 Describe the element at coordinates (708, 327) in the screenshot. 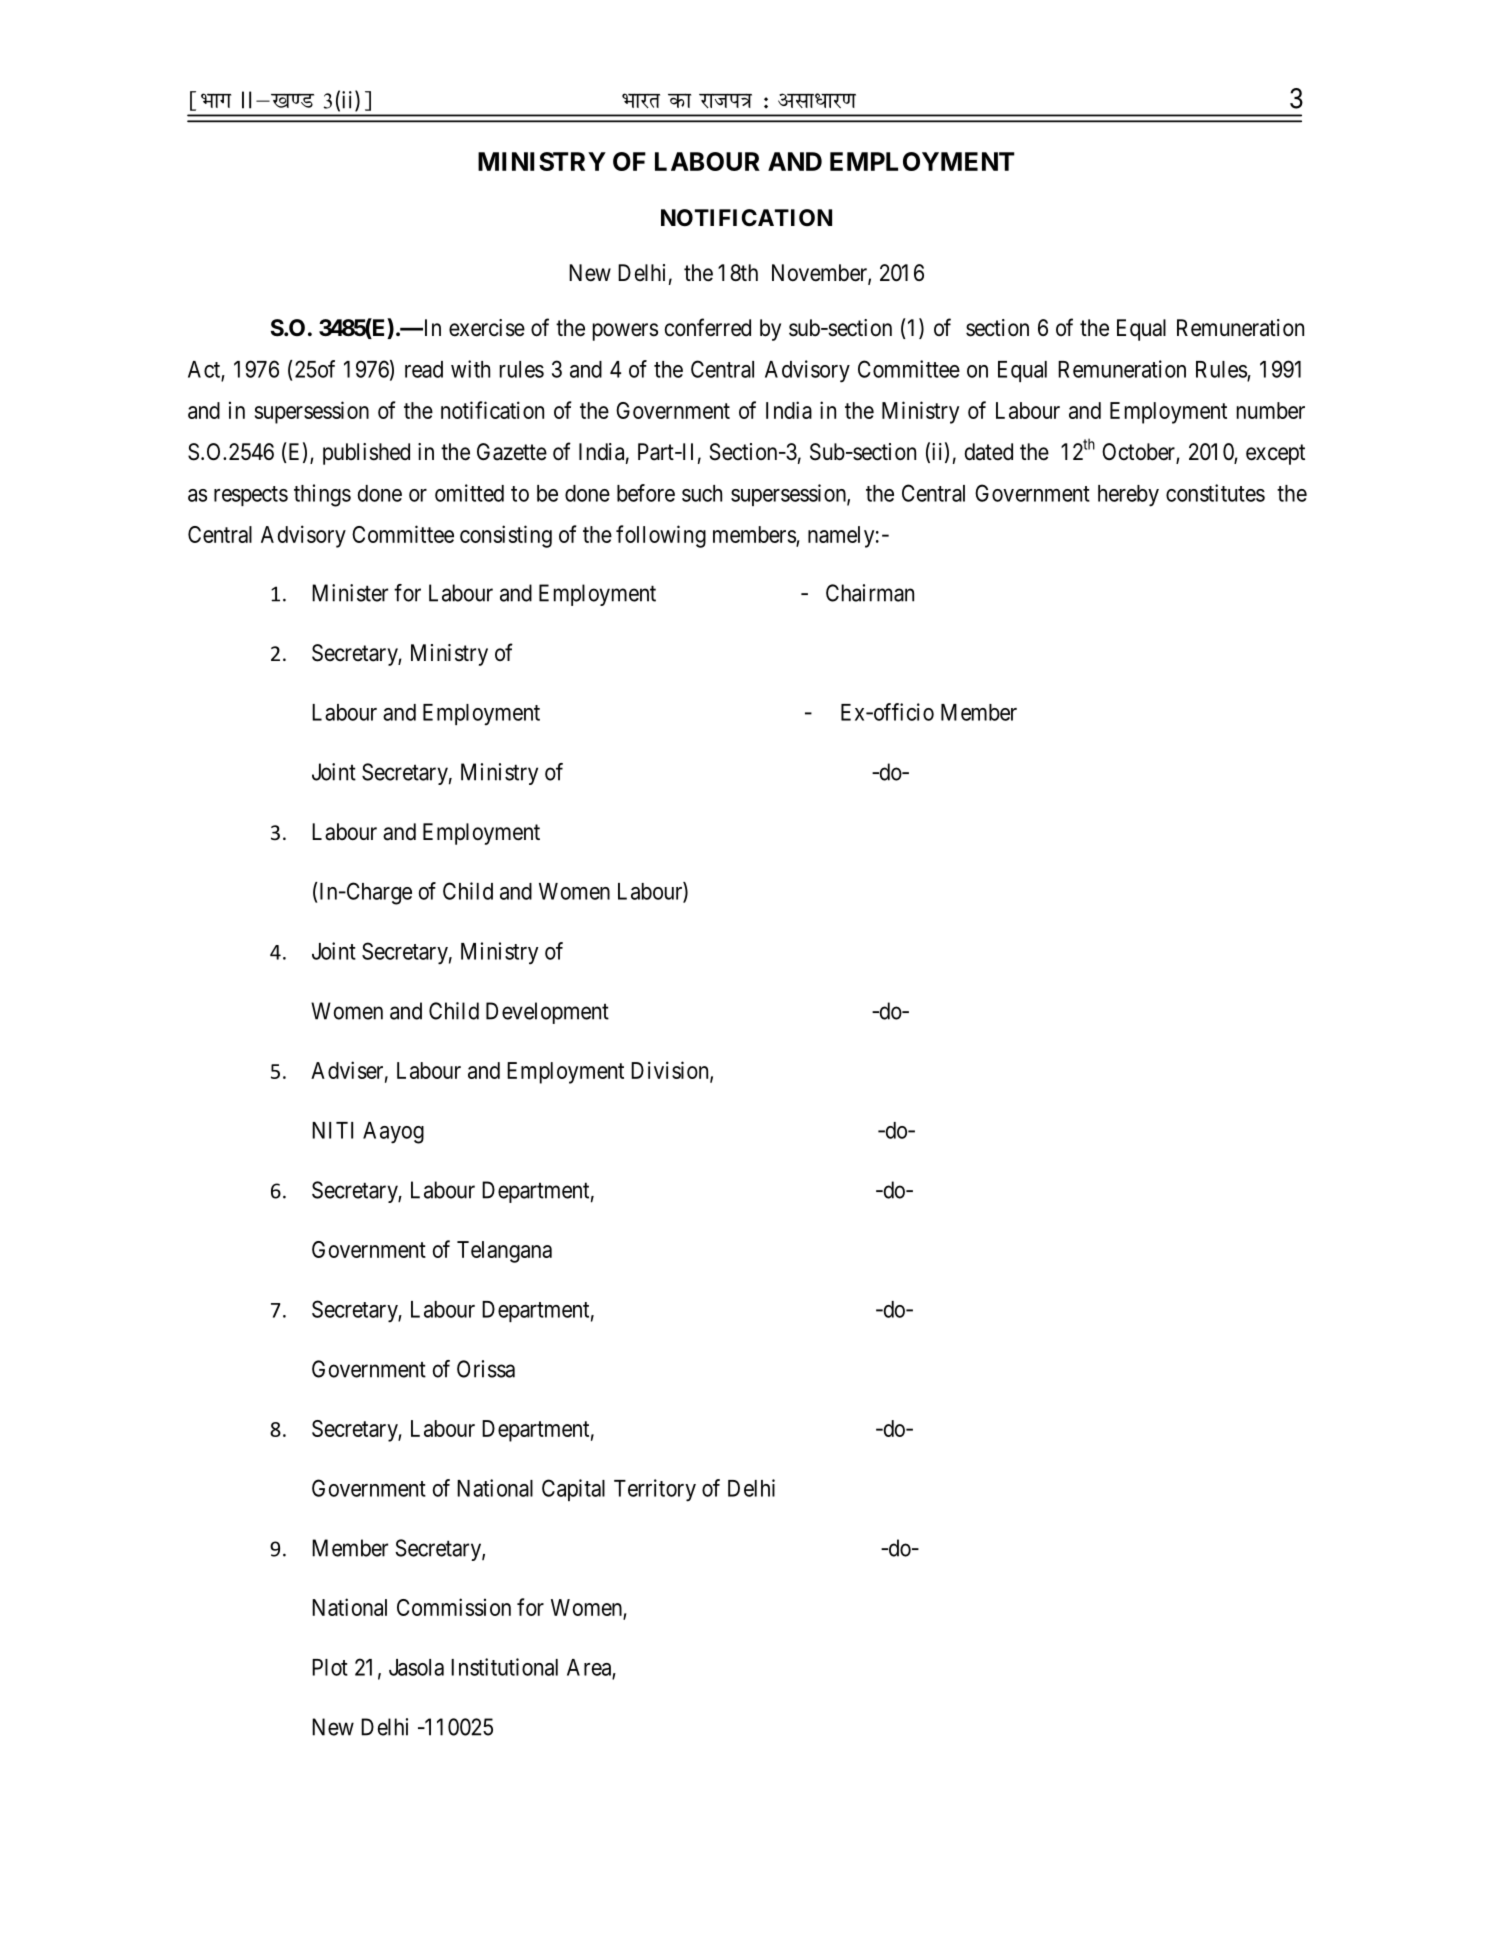

I see `conferred` at that location.
